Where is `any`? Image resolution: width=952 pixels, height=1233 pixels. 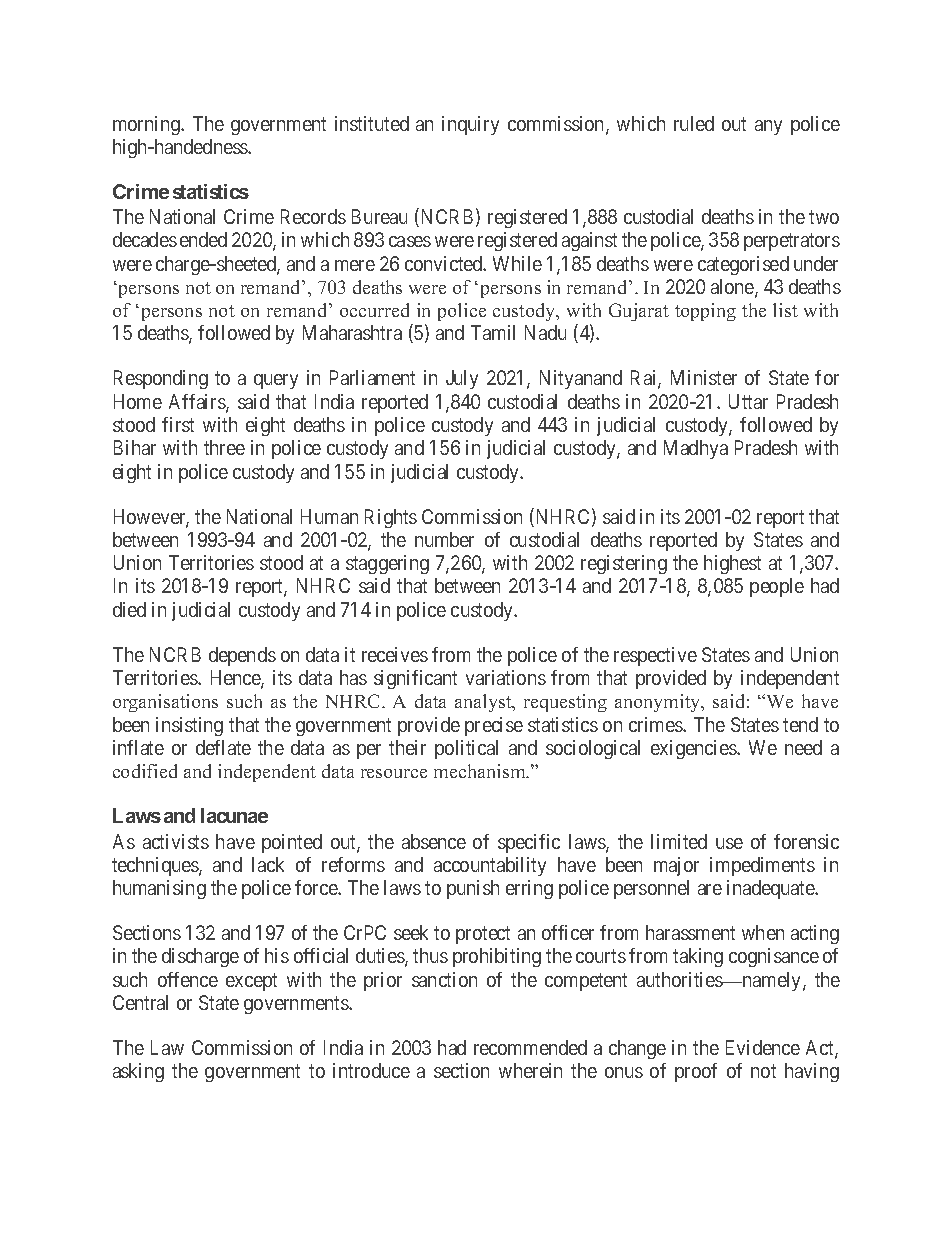
any is located at coordinates (768, 127).
